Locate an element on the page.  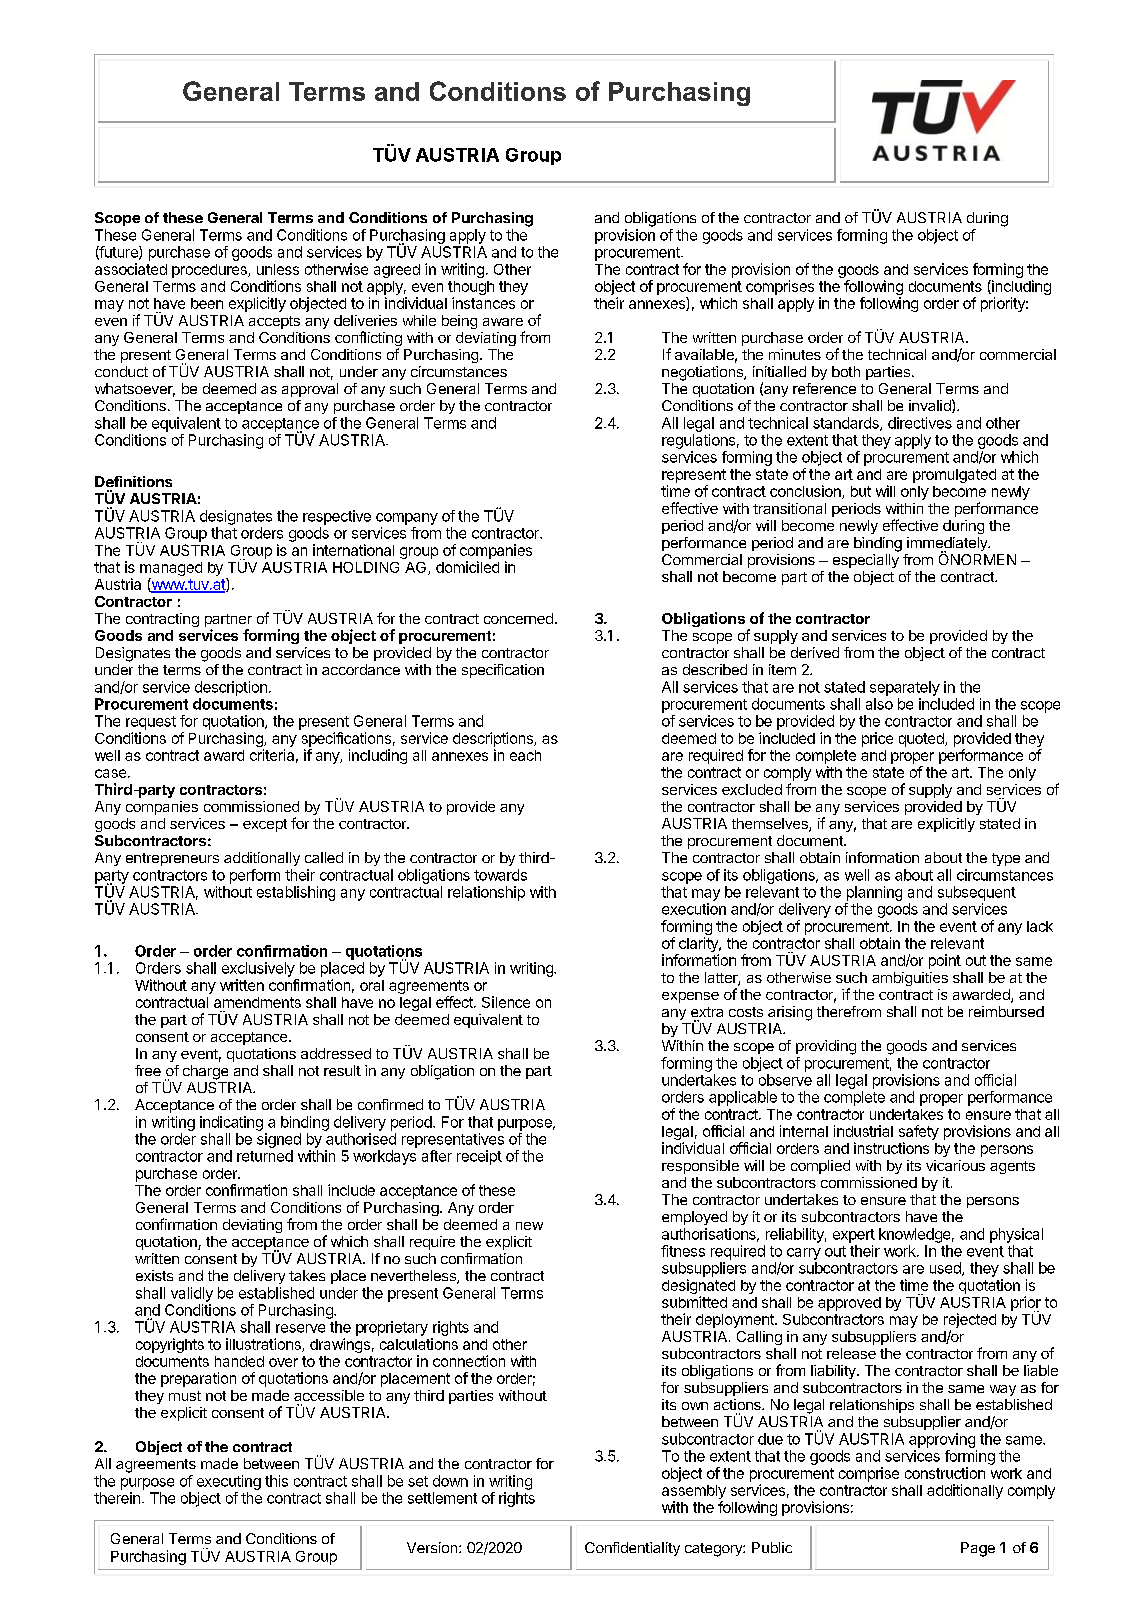
executing is located at coordinates (229, 1482).
